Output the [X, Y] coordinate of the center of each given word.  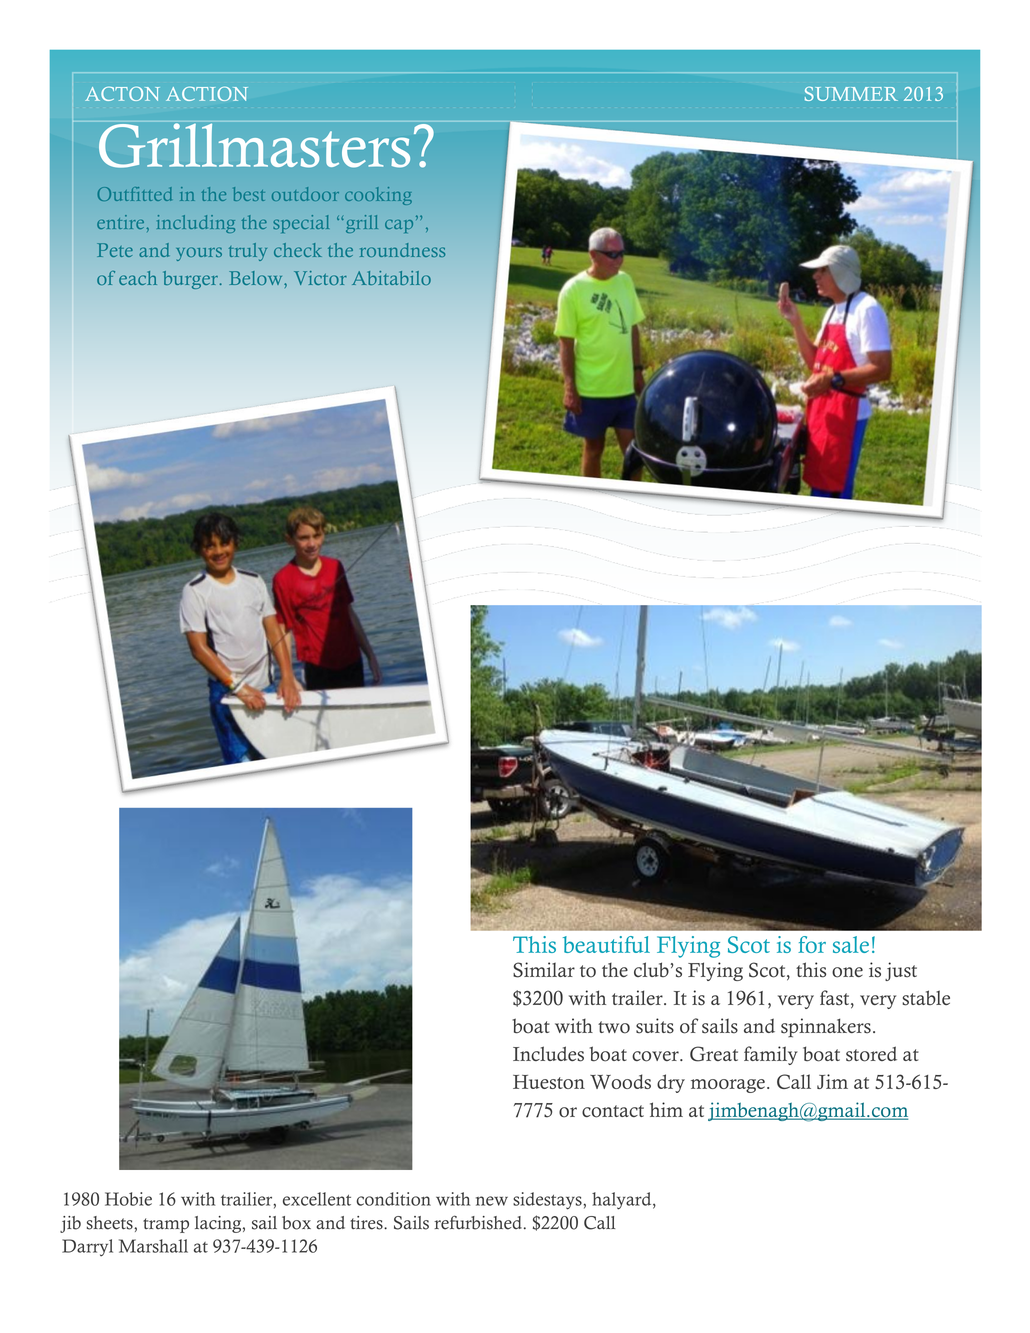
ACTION [207, 94]
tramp [166, 1225]
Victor [320, 278]
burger [190, 280]
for [812, 944]
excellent [317, 1199]
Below [257, 278]
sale [851, 944]
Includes [548, 1054]
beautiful [606, 944]
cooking [378, 196]
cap [399, 226]
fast [836, 999]
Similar [544, 970]
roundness [402, 250]
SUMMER [851, 93]
